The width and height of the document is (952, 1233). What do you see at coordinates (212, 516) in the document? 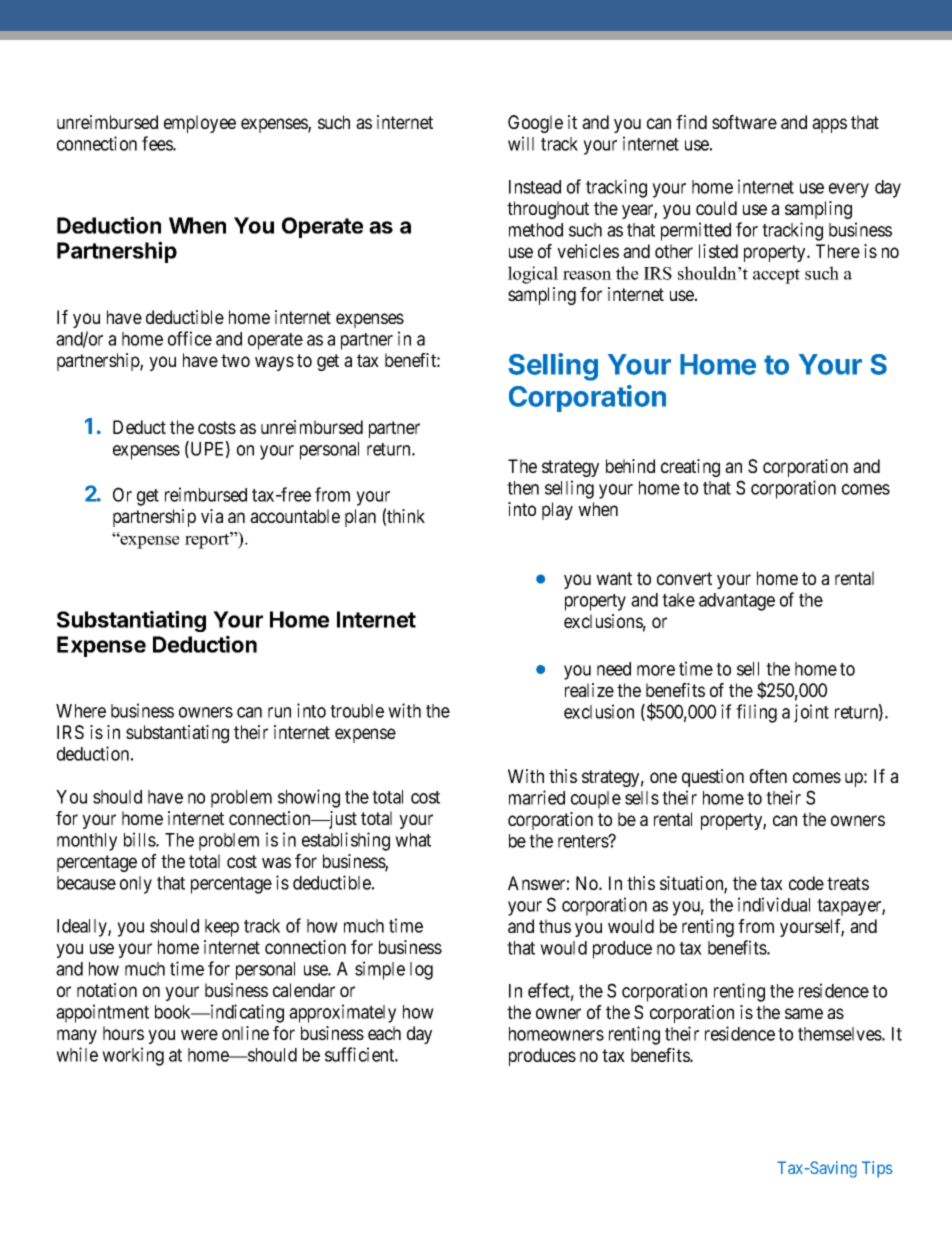
I see `via` at bounding box center [212, 516].
